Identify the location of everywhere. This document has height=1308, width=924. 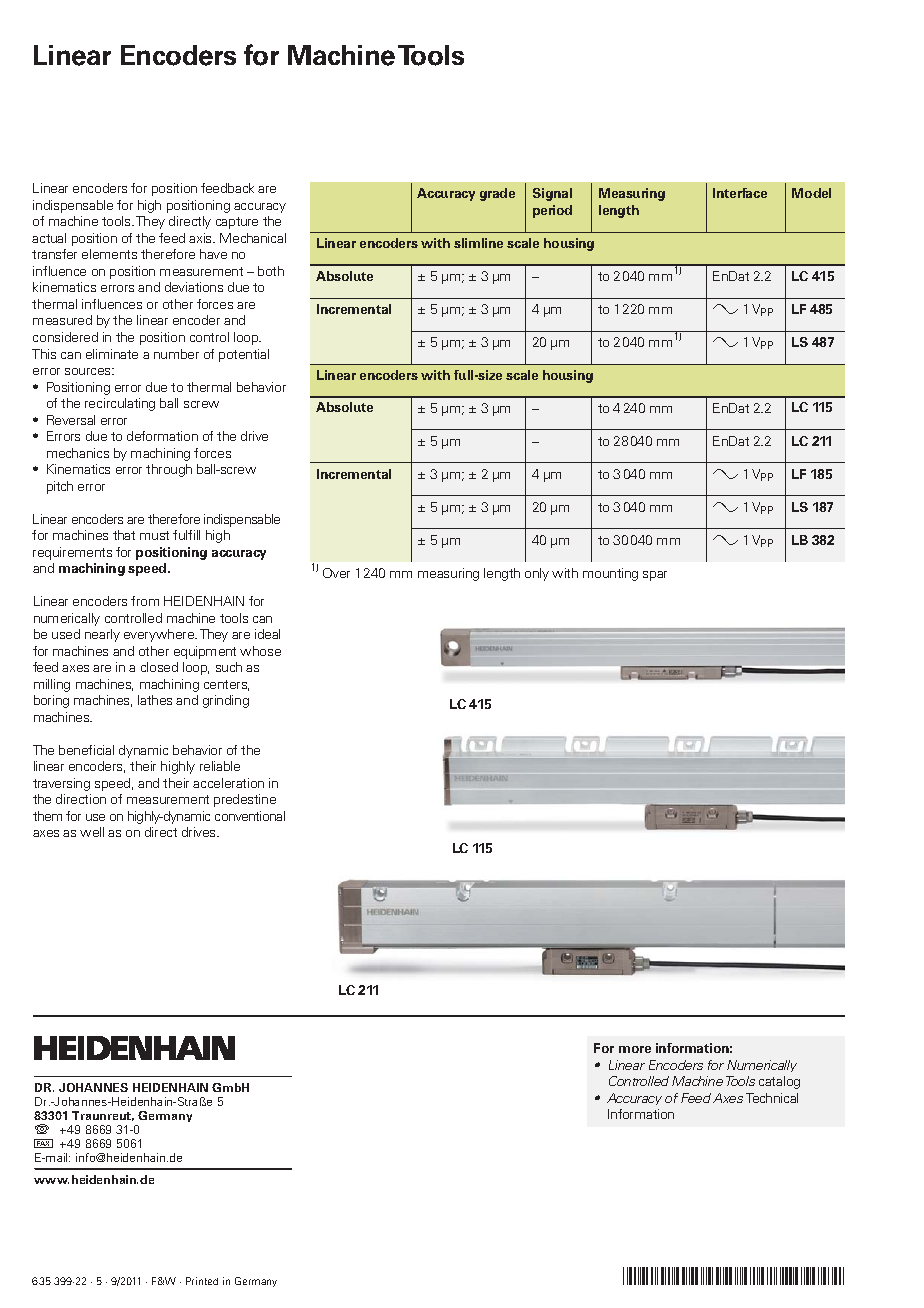
(160, 635).
